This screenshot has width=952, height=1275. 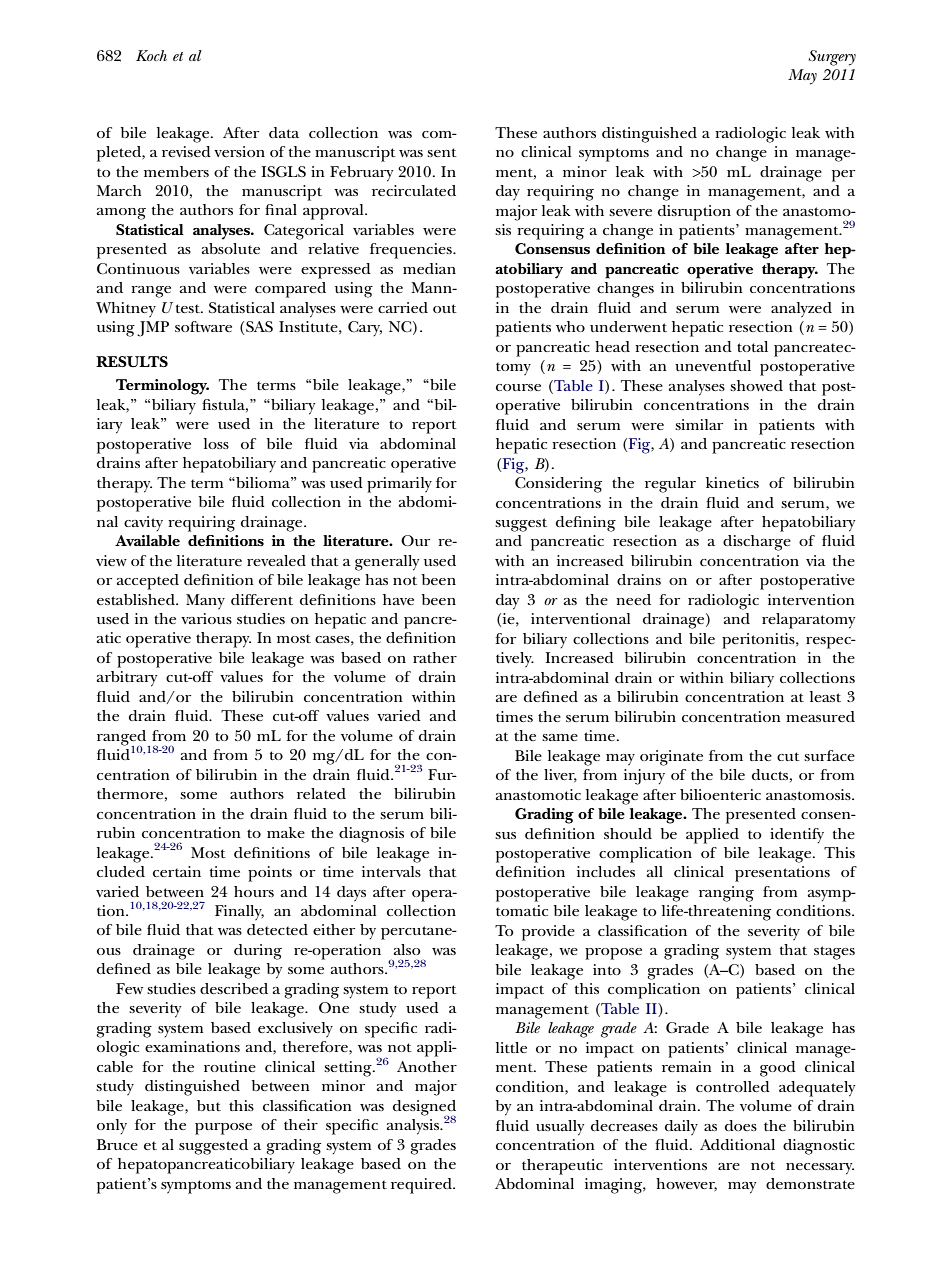 I want to click on rather, so click(x=435, y=657).
